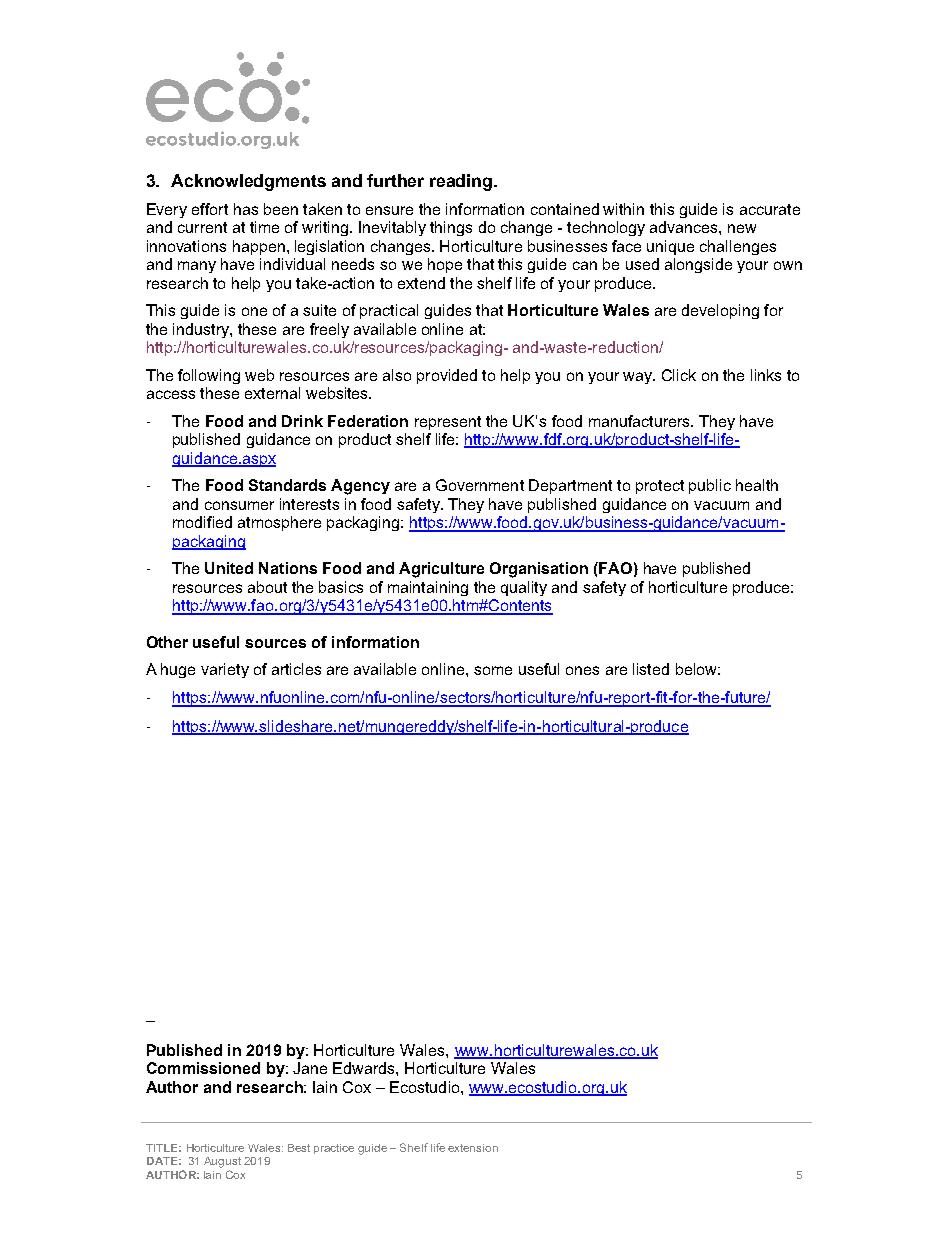 The width and height of the document is (952, 1233). Describe the element at coordinates (222, 1162) in the document. I see `August` at that location.
